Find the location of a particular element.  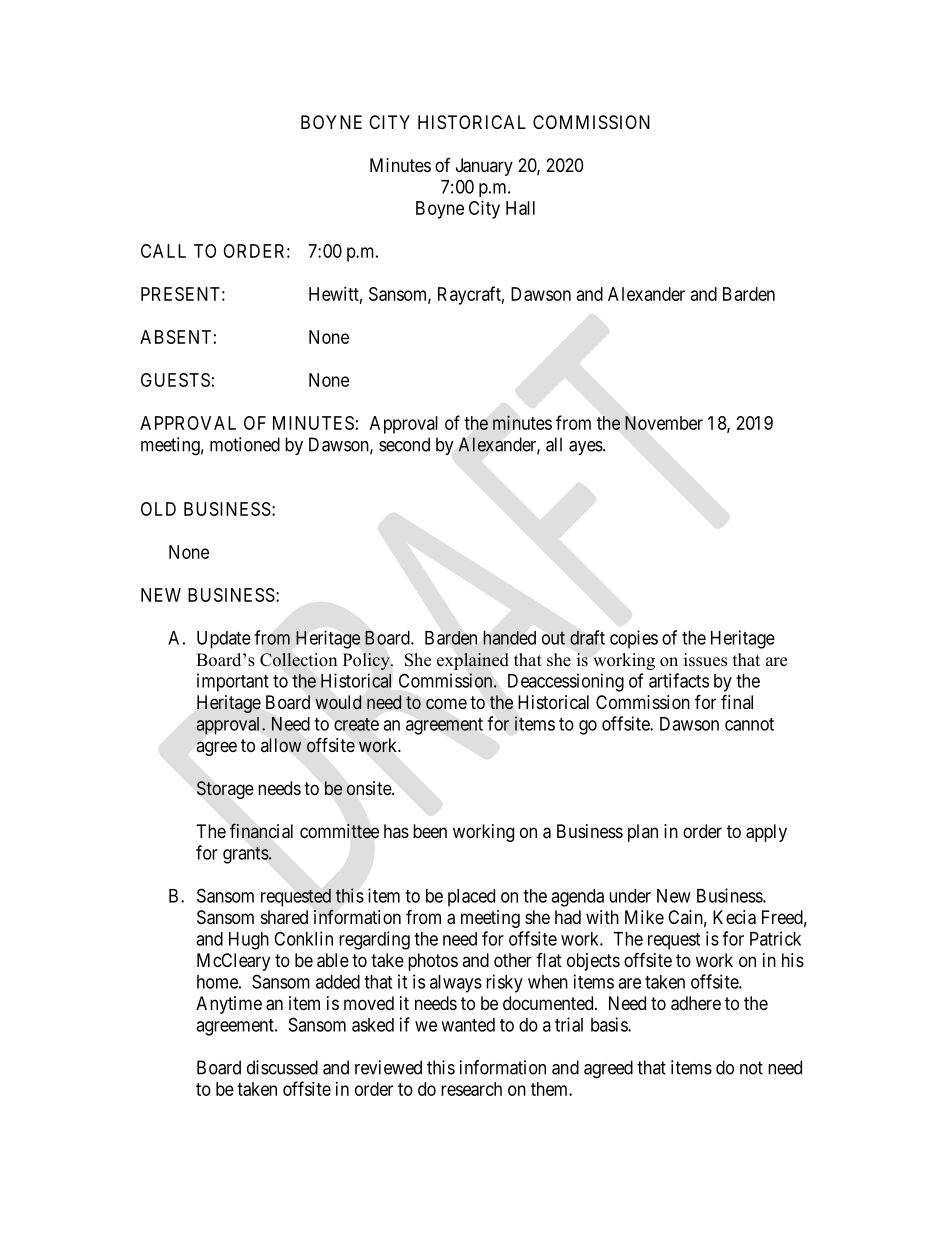

grants is located at coordinates (246, 855).
